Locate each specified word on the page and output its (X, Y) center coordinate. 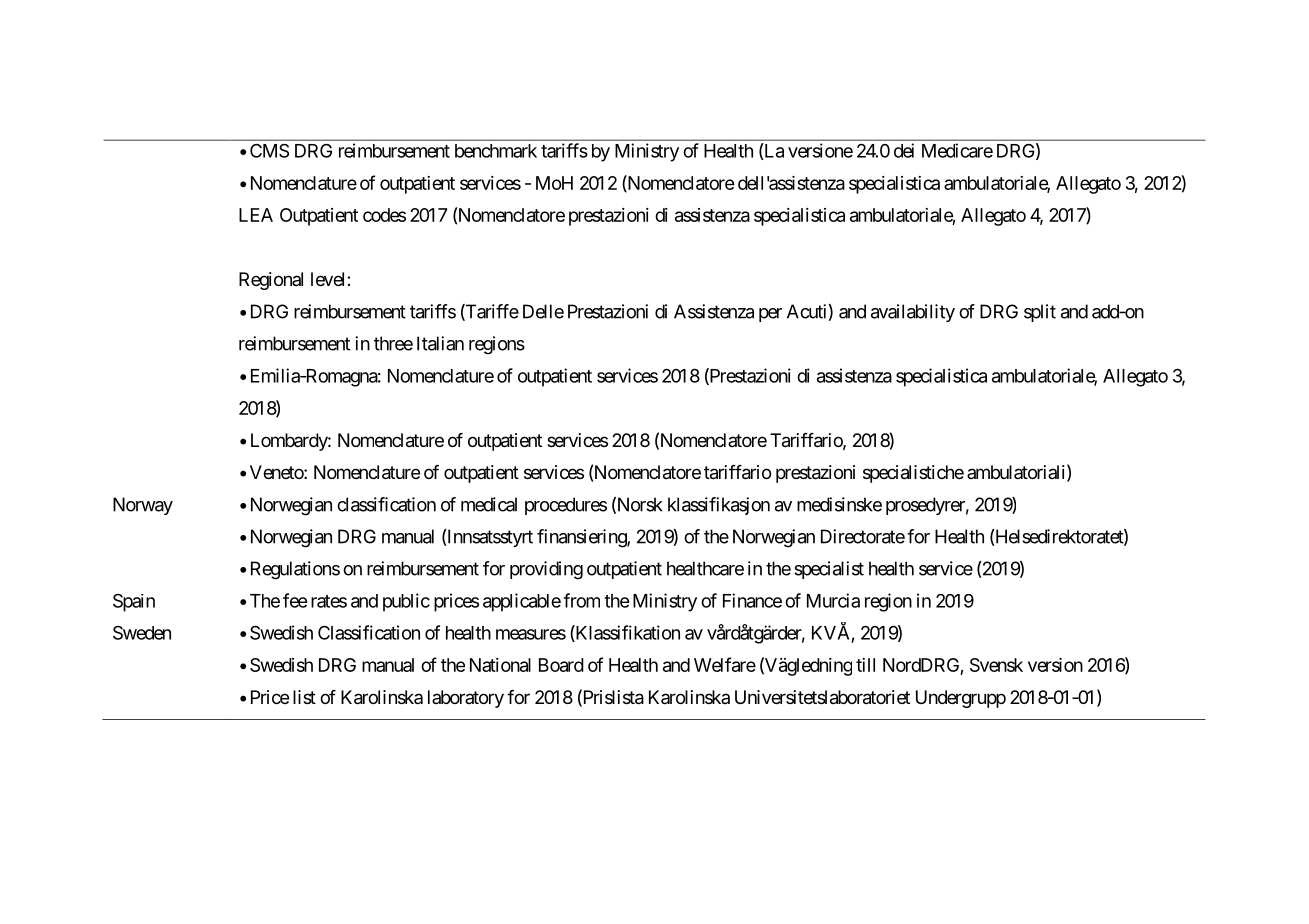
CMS (269, 150)
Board (561, 665)
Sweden (142, 633)
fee (295, 600)
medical (489, 504)
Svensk (996, 665)
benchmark (496, 151)
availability (913, 313)
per (770, 315)
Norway (143, 506)
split (1040, 313)
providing (546, 570)
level (329, 279)
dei (904, 150)
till (865, 665)
